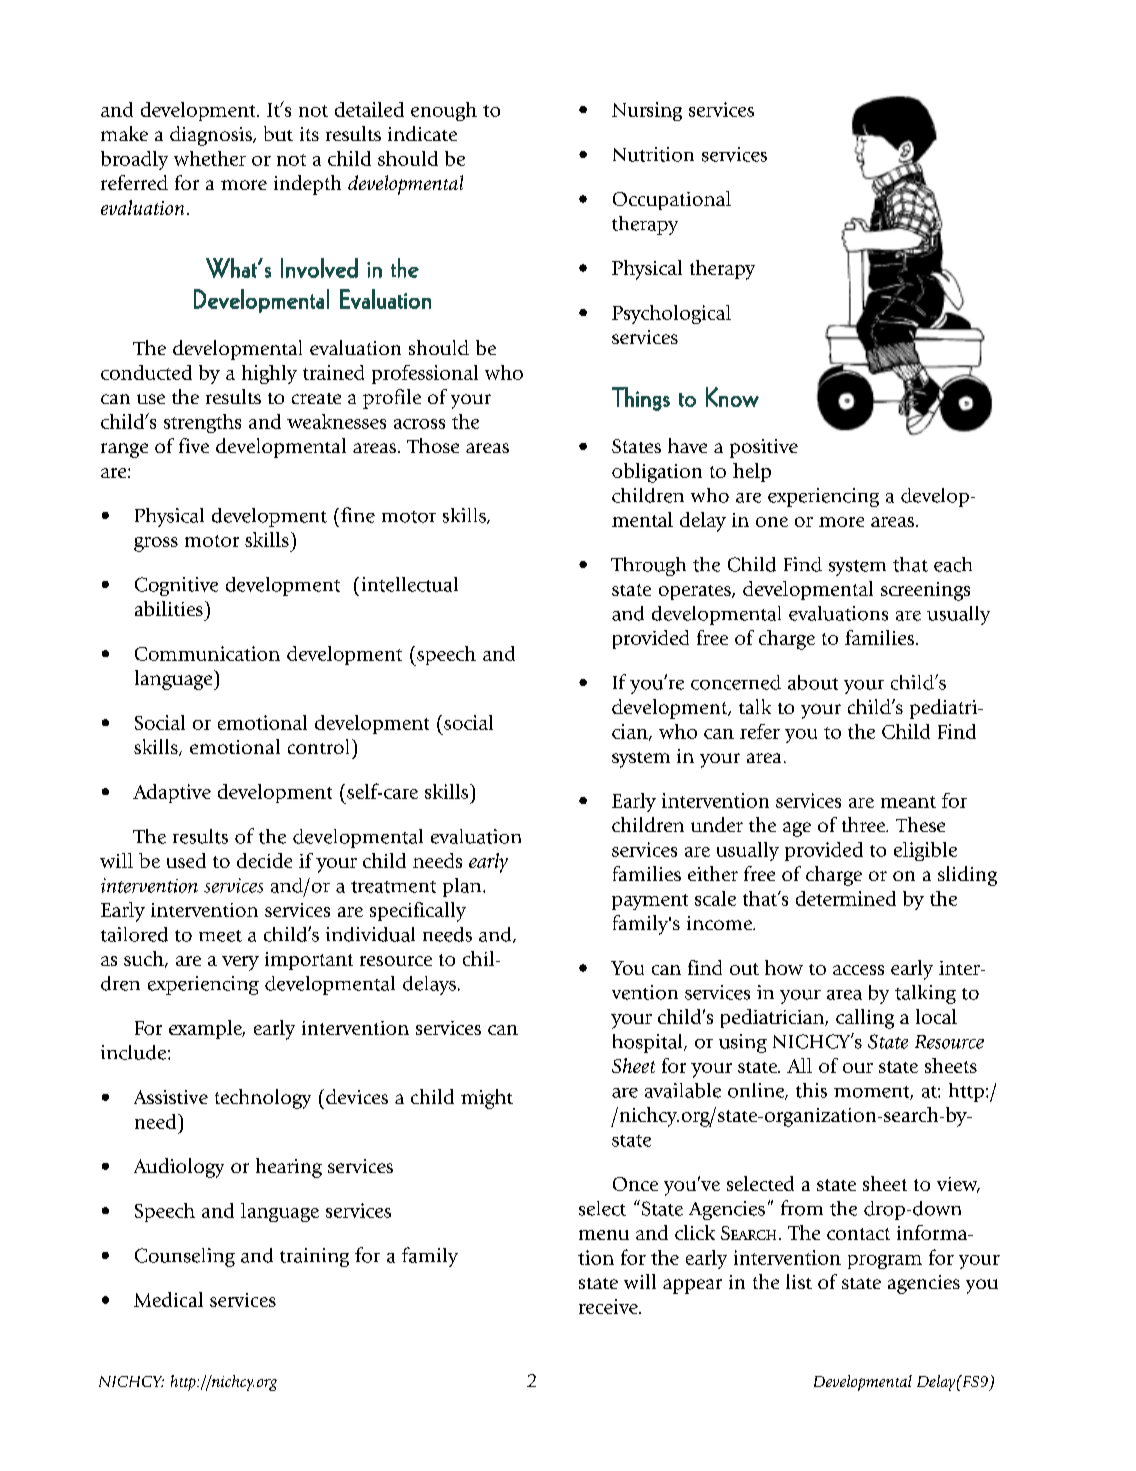 This image has height=1471, width=1136. I want to click on menu, so click(604, 1235).
